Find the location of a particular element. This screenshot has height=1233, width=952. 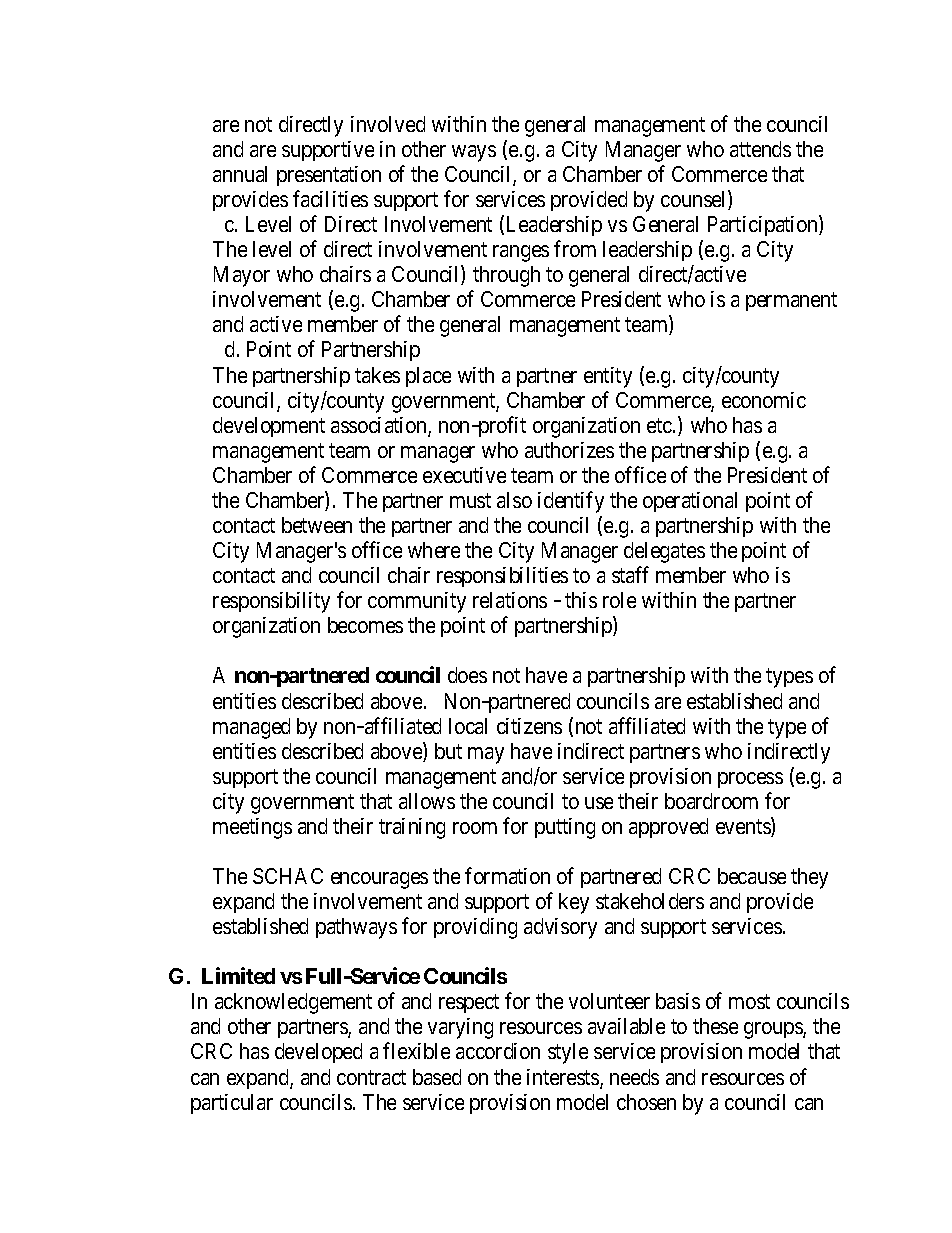

relations is located at coordinates (510, 600).
